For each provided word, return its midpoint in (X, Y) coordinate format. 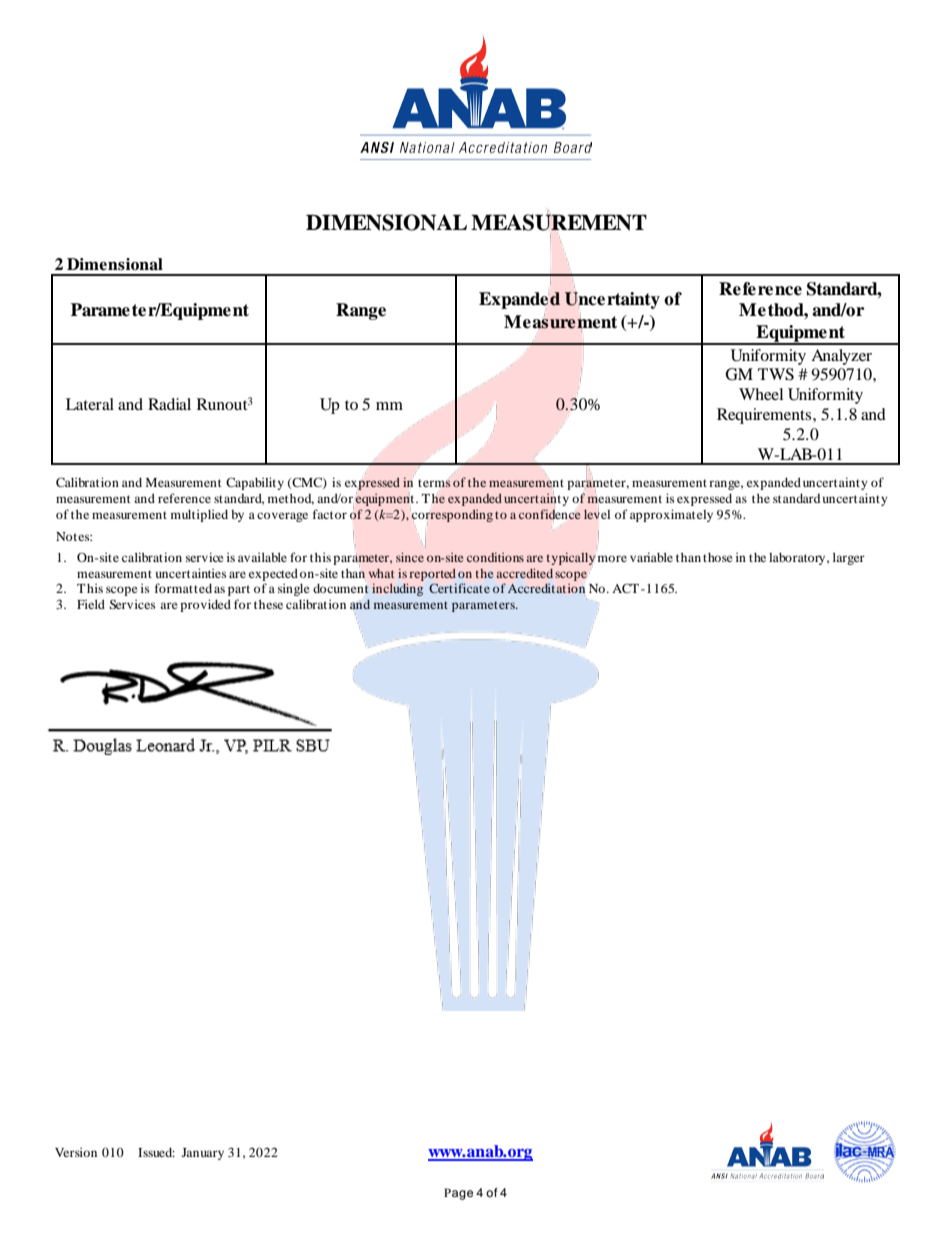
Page (458, 1194)
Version (76, 1152)
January (203, 1154)
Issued (156, 1152)
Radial (169, 404)
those (718, 557)
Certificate (459, 588)
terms (434, 483)
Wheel (761, 394)
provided (205, 605)
